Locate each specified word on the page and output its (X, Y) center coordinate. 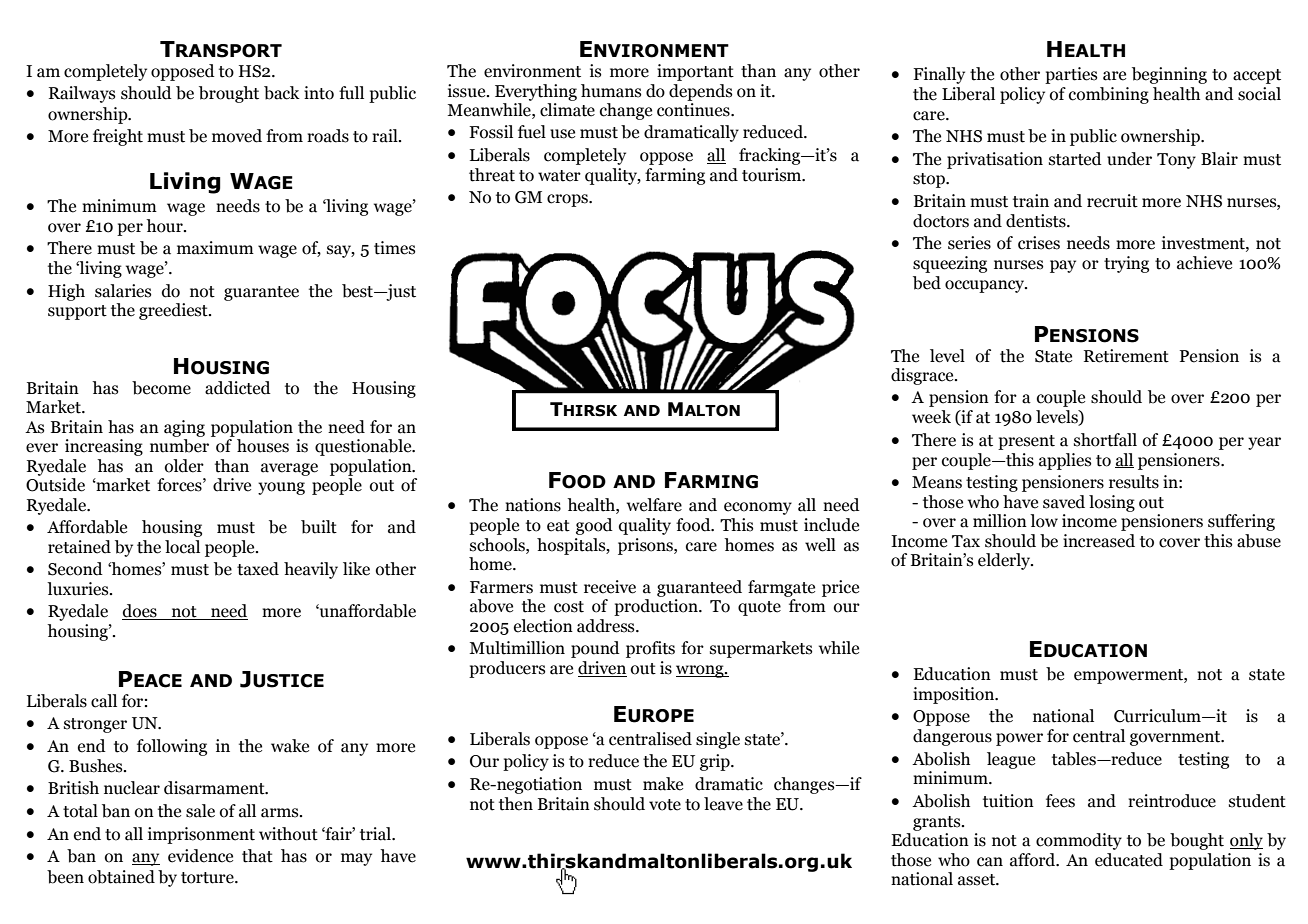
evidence (200, 856)
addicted (238, 388)
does (140, 612)
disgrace (923, 376)
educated (1129, 860)
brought (229, 94)
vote (665, 805)
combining (1109, 95)
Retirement (1126, 356)
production (657, 607)
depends (700, 92)
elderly (1005, 561)
